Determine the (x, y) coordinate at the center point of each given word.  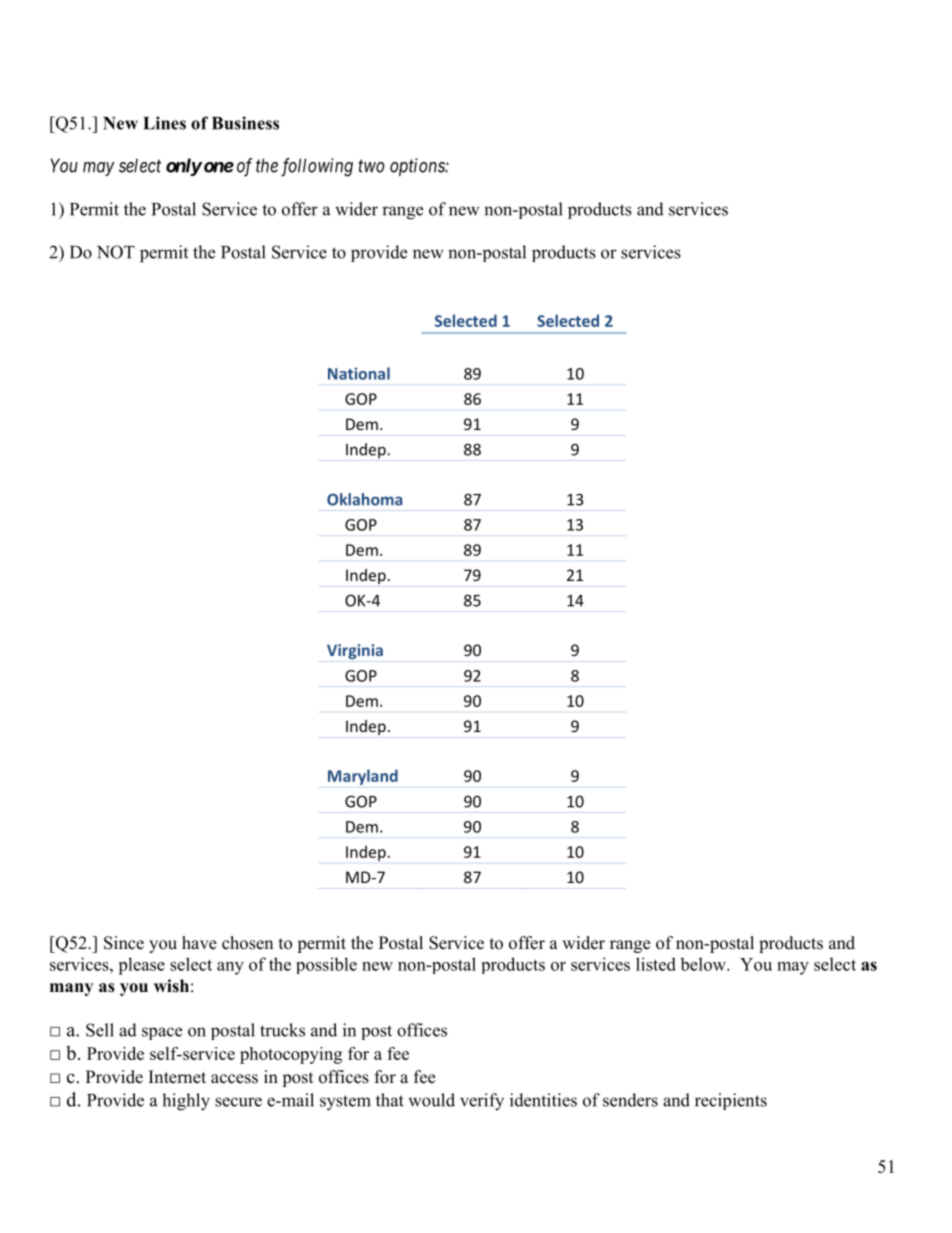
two (371, 166)
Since (124, 943)
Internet (177, 1077)
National (359, 373)
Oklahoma (364, 499)
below (704, 964)
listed (656, 964)
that (390, 1100)
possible (326, 965)
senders (630, 1100)
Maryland (363, 777)
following (317, 167)
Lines (164, 123)
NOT (116, 252)
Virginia (355, 651)
